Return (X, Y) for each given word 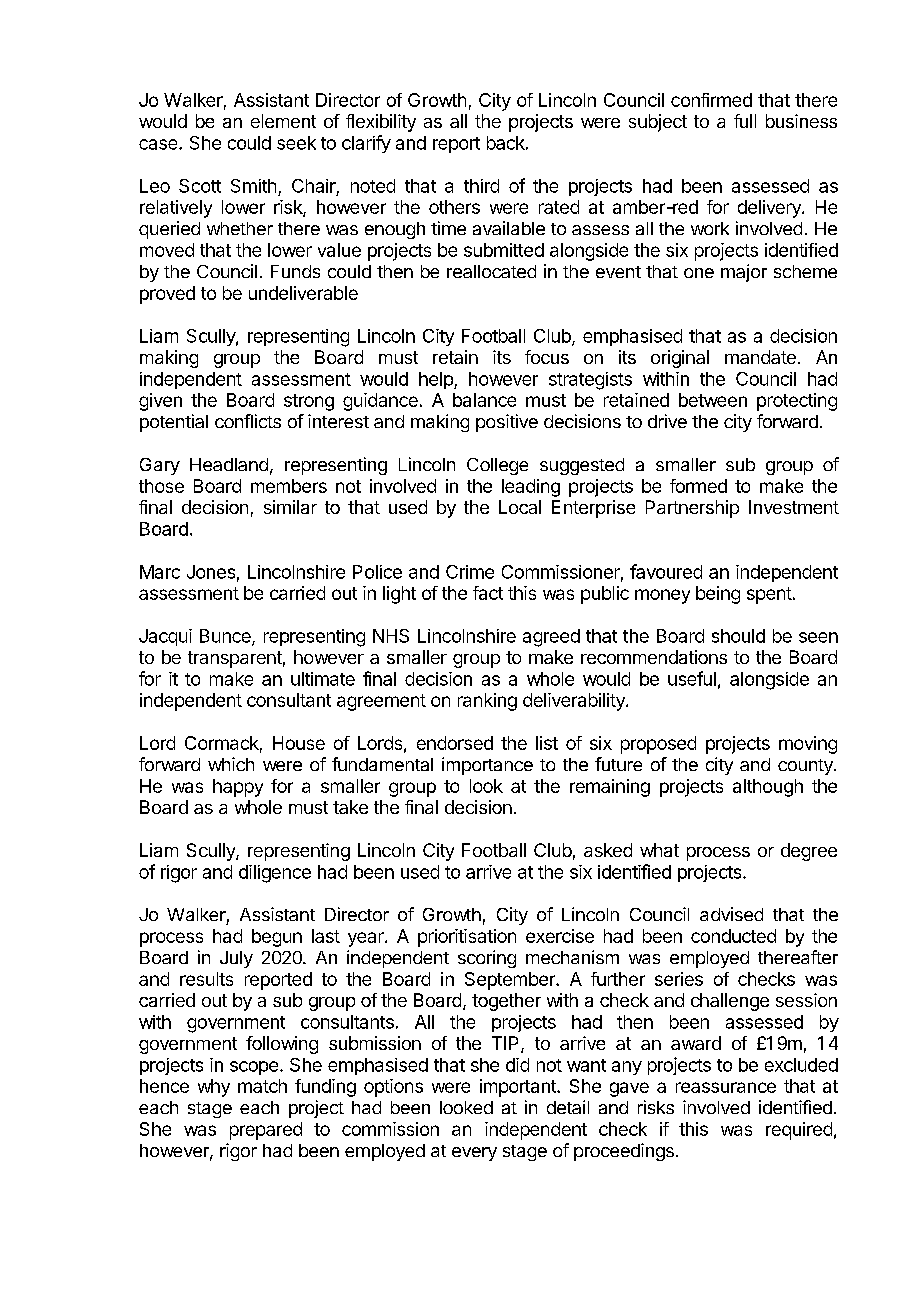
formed (698, 486)
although (768, 788)
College (497, 466)
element (283, 121)
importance (487, 766)
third (481, 186)
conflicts (248, 421)
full (745, 121)
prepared (266, 1131)
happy (238, 788)
